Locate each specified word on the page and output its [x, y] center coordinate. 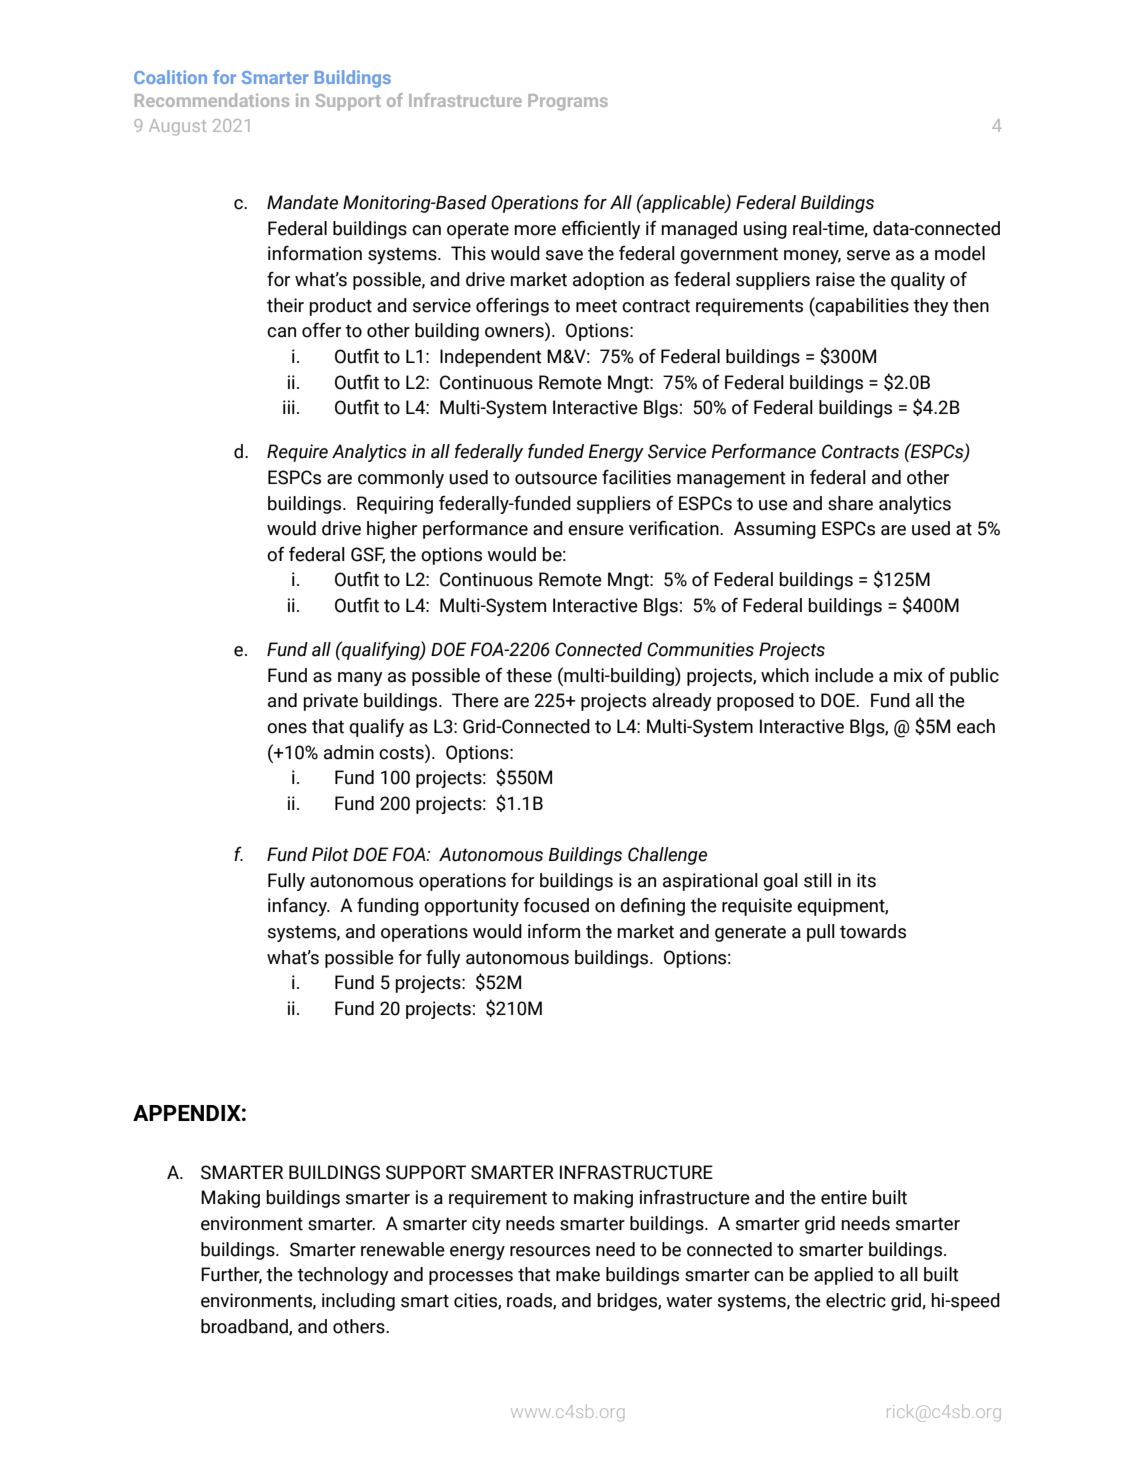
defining [652, 906]
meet [596, 306]
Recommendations [212, 100]
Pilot [330, 854]
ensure [596, 530]
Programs [568, 102]
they [930, 307]
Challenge [667, 856]
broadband [245, 1327]
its [866, 880]
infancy [299, 907]
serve [868, 255]
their [285, 305]
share [850, 503]
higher [392, 530]
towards [873, 931]
